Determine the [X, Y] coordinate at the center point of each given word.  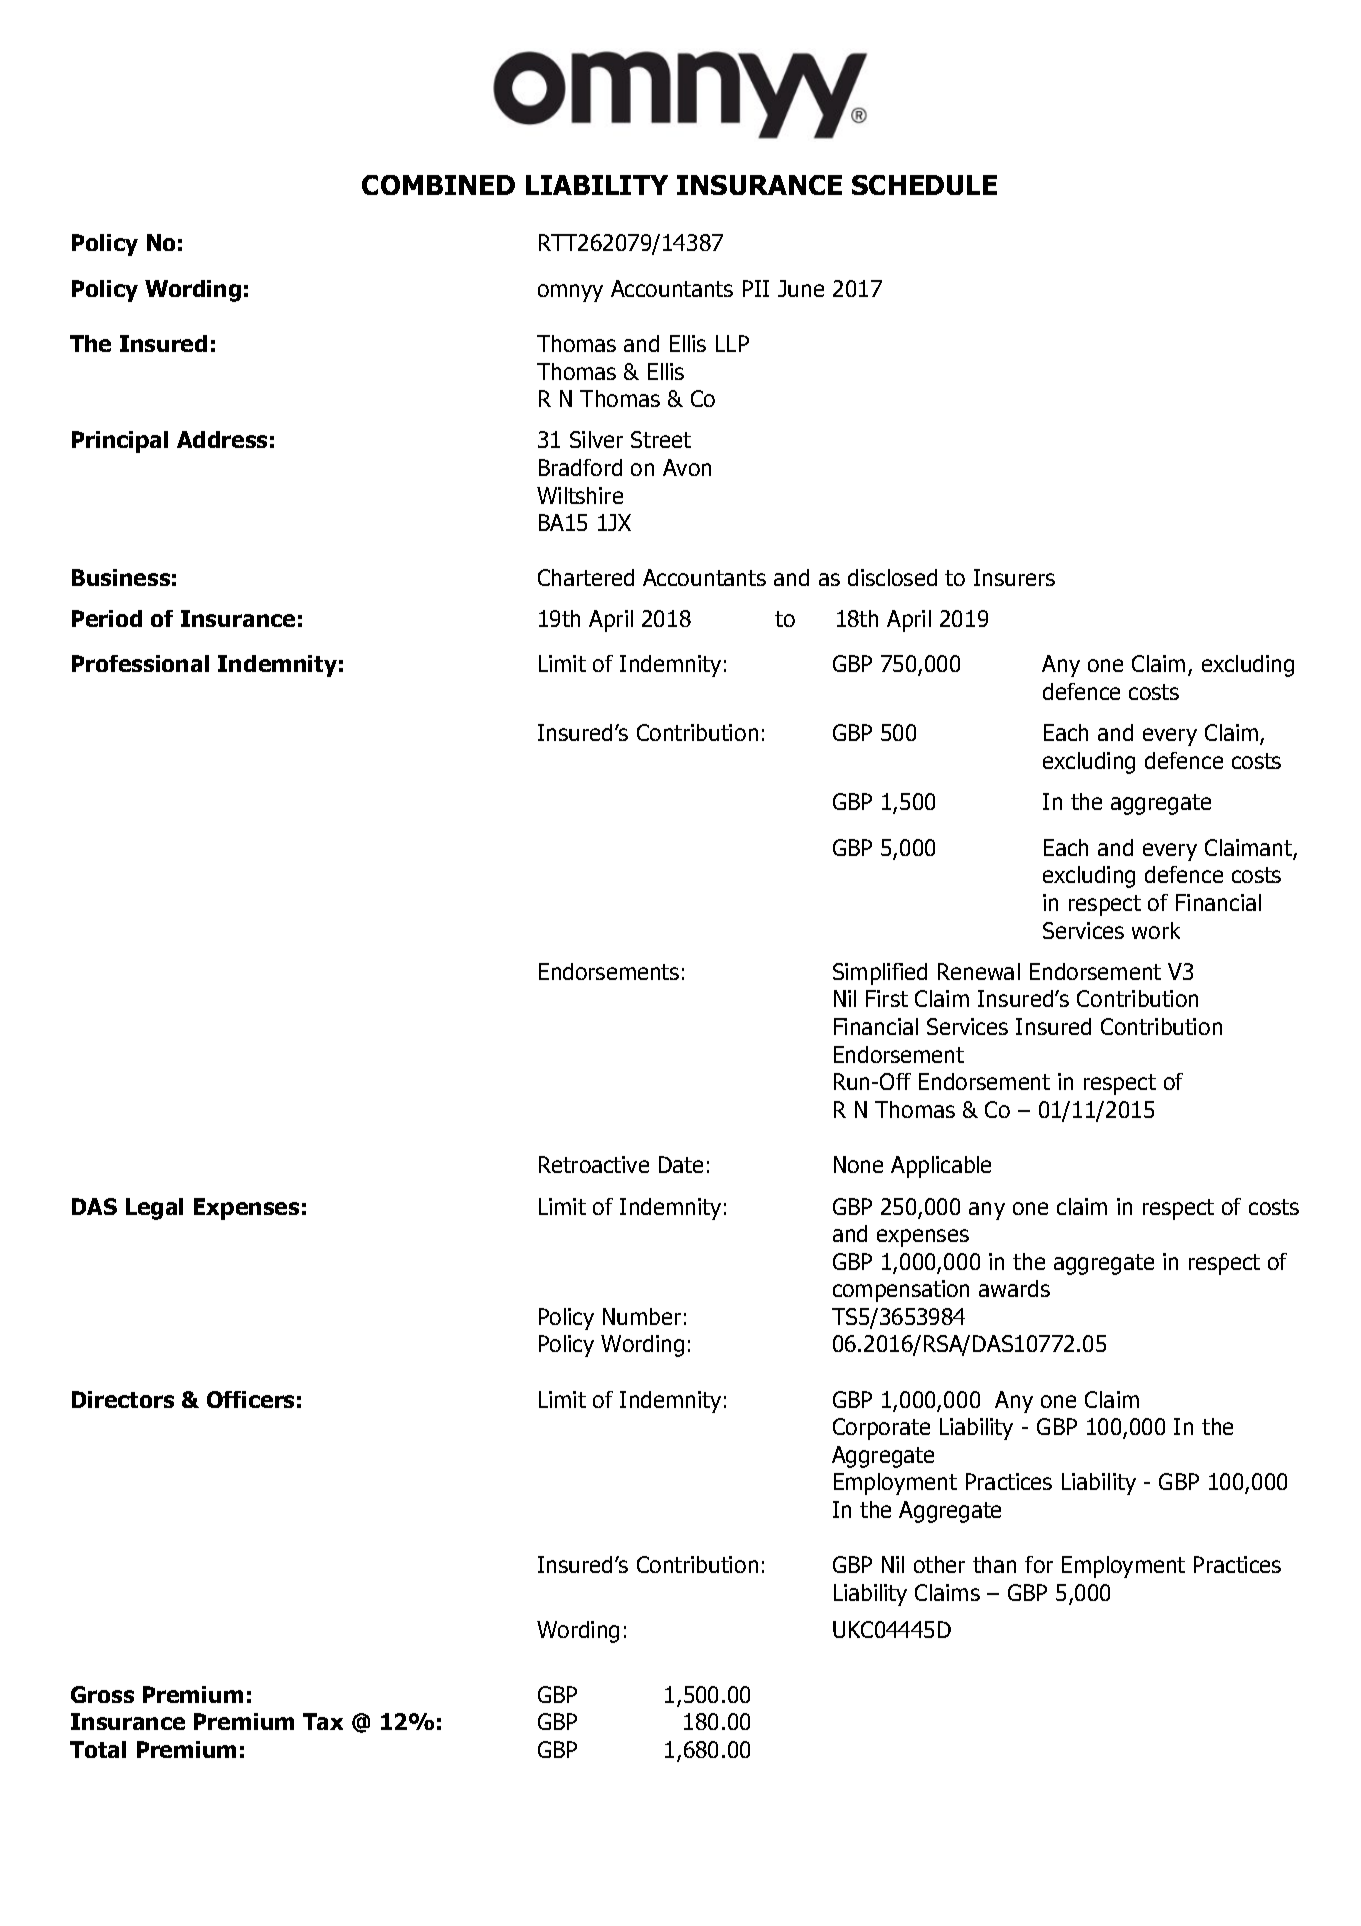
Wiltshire [580, 495]
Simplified [880, 974]
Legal [154, 1209]
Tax [323, 1721]
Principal [120, 442]
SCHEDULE [924, 185]
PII [756, 288]
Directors [123, 1399]
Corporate [881, 1429]
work [1156, 930]
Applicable [941, 1167]
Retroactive [594, 1164]
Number [642, 1316]
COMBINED [438, 185]
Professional [140, 663]
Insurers [1014, 577]
